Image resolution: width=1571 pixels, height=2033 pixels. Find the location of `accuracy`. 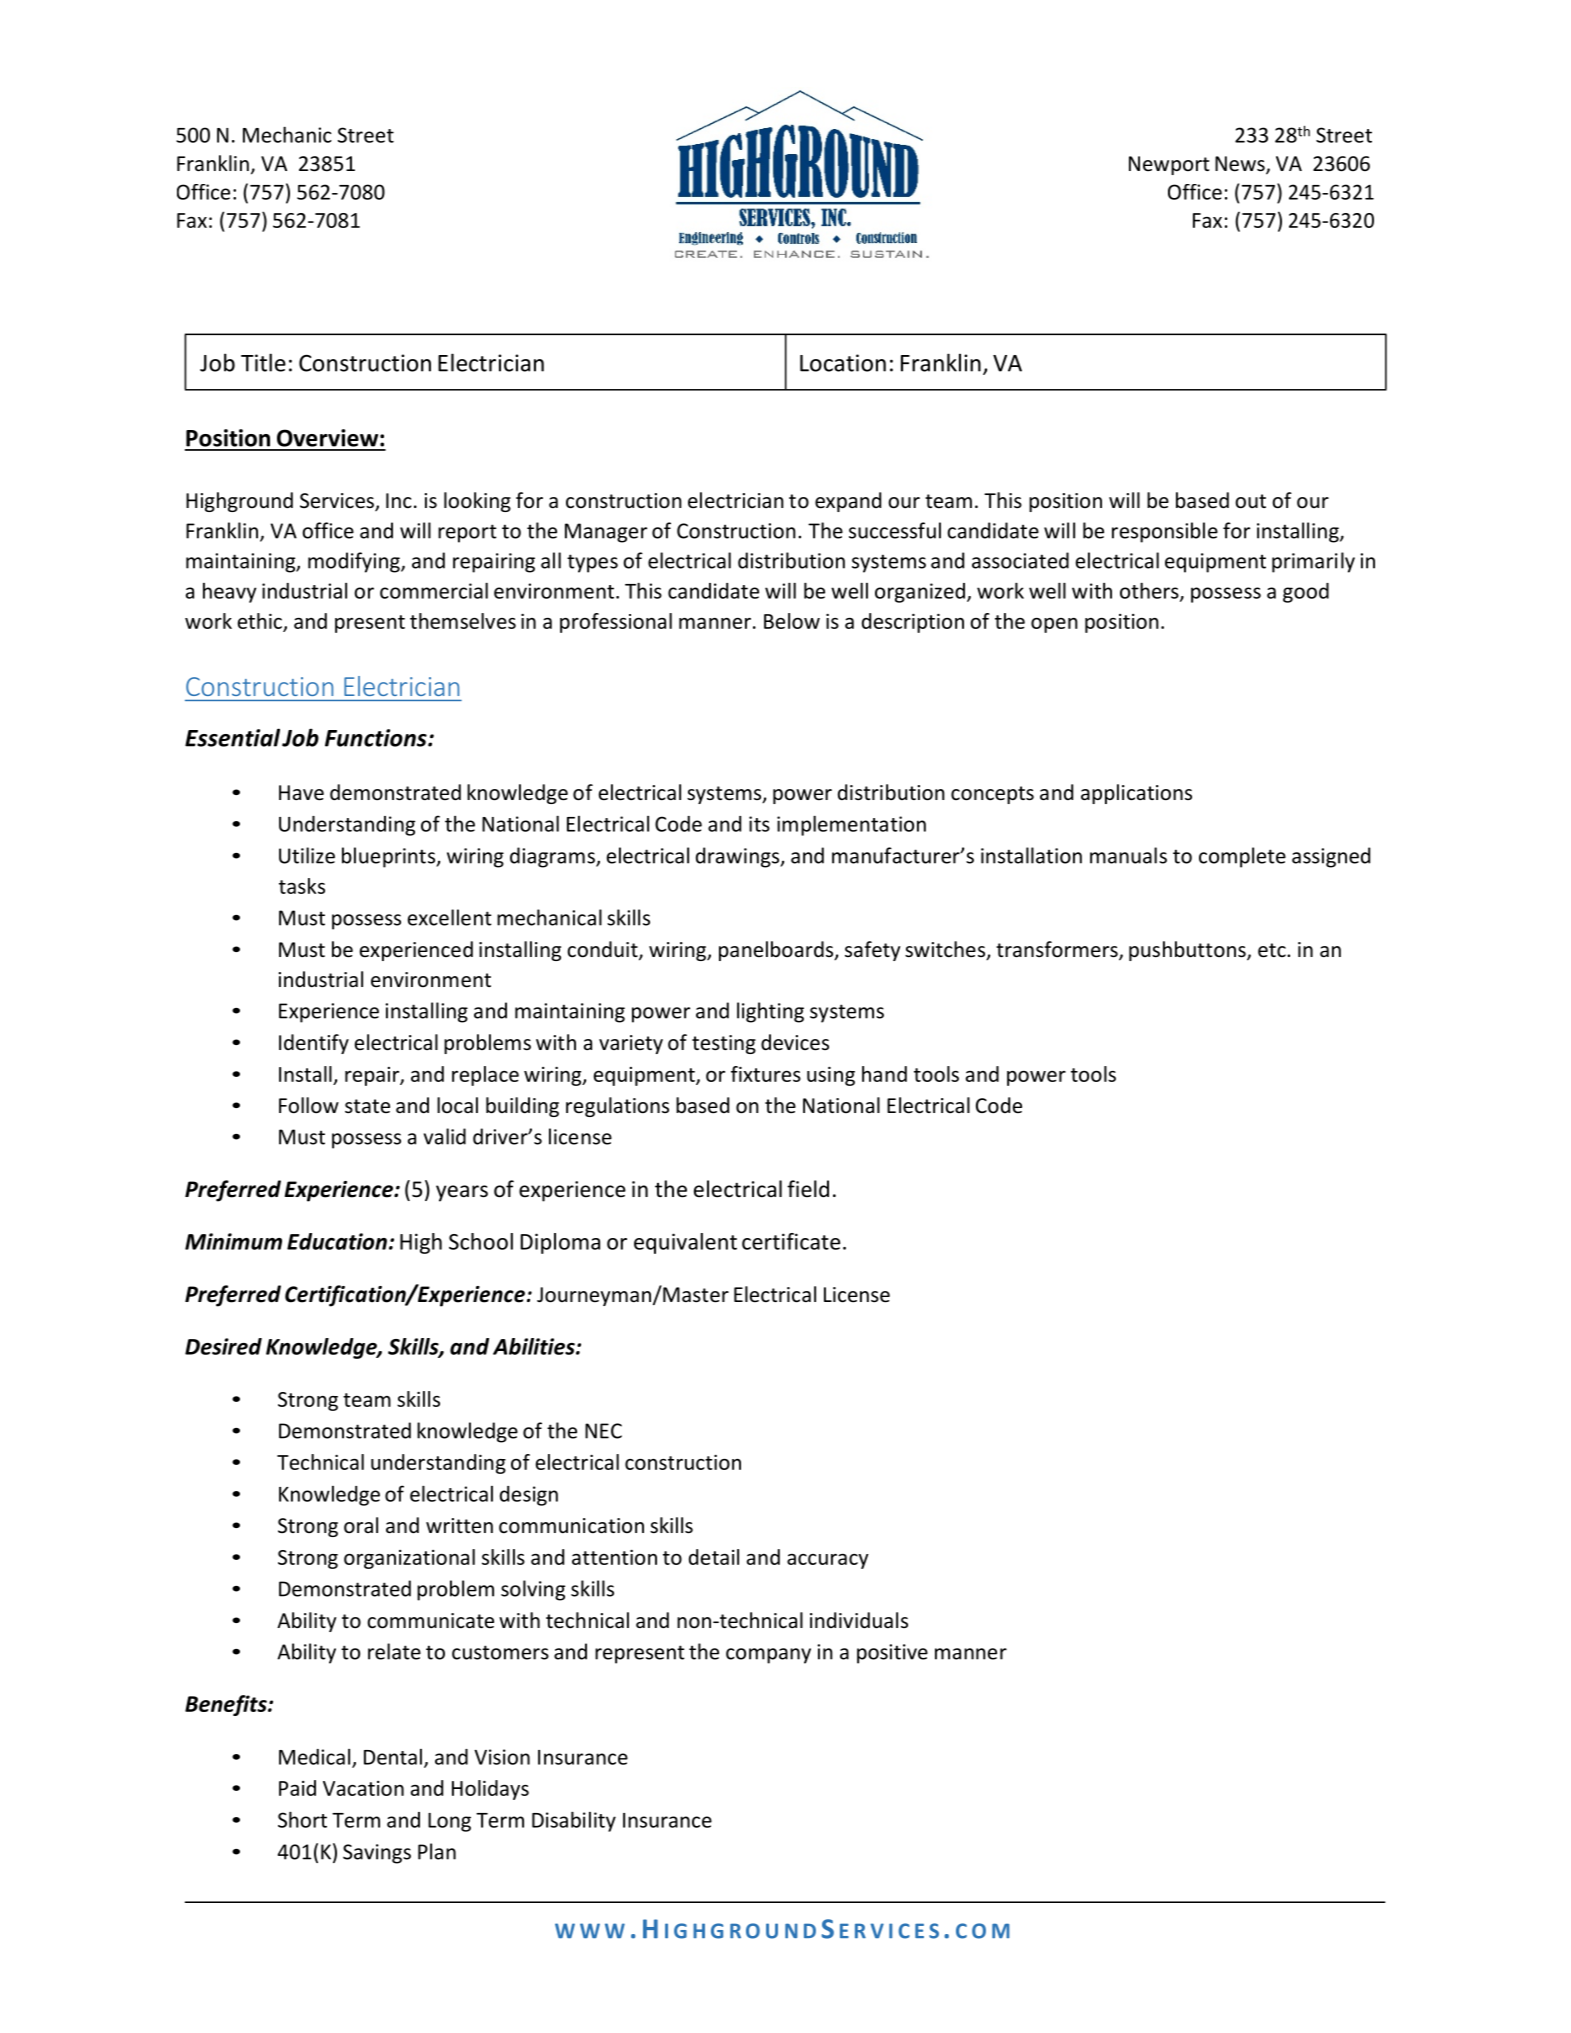

accuracy is located at coordinates (828, 1561).
